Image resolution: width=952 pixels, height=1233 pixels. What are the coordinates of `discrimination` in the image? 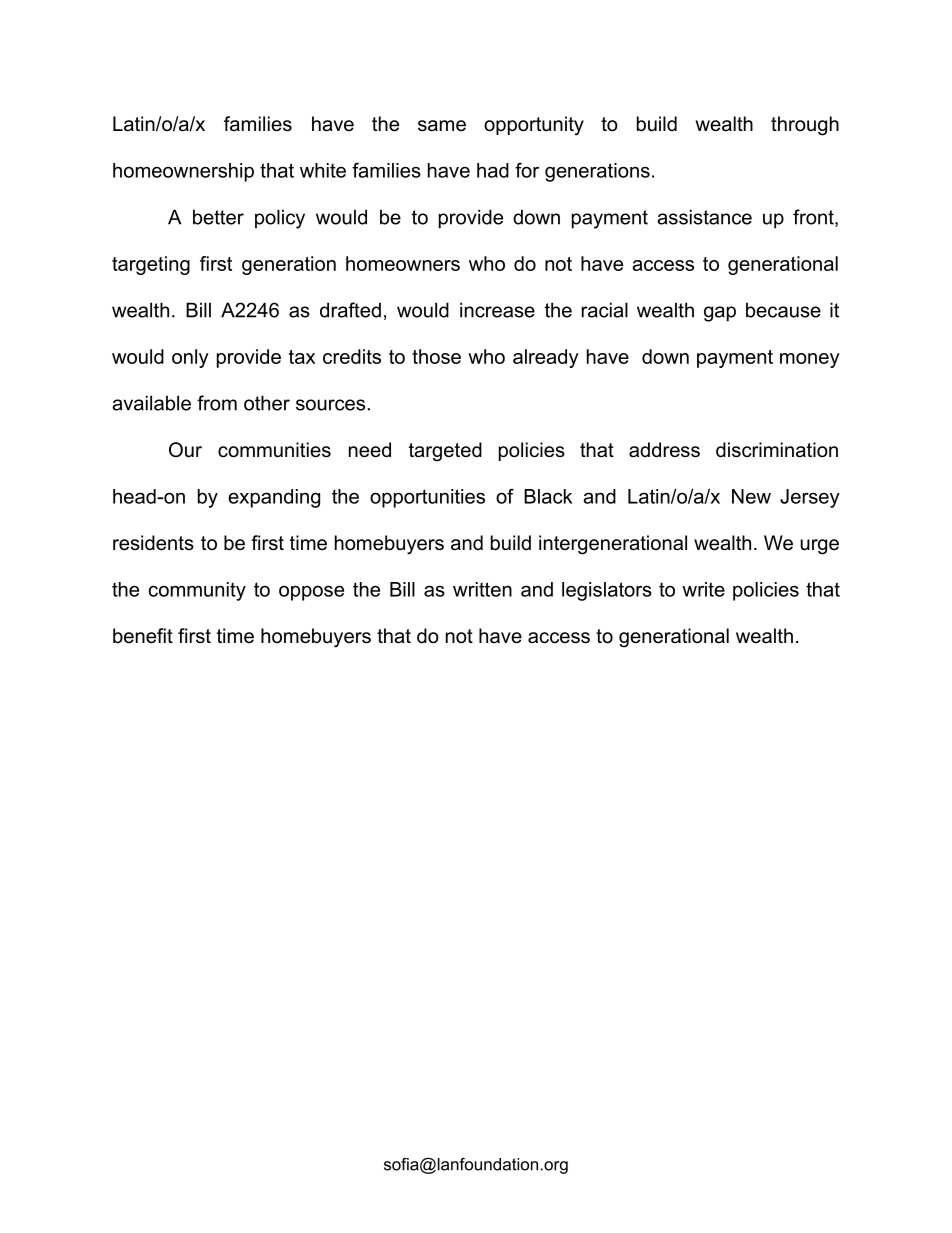 It's located at (777, 450).
